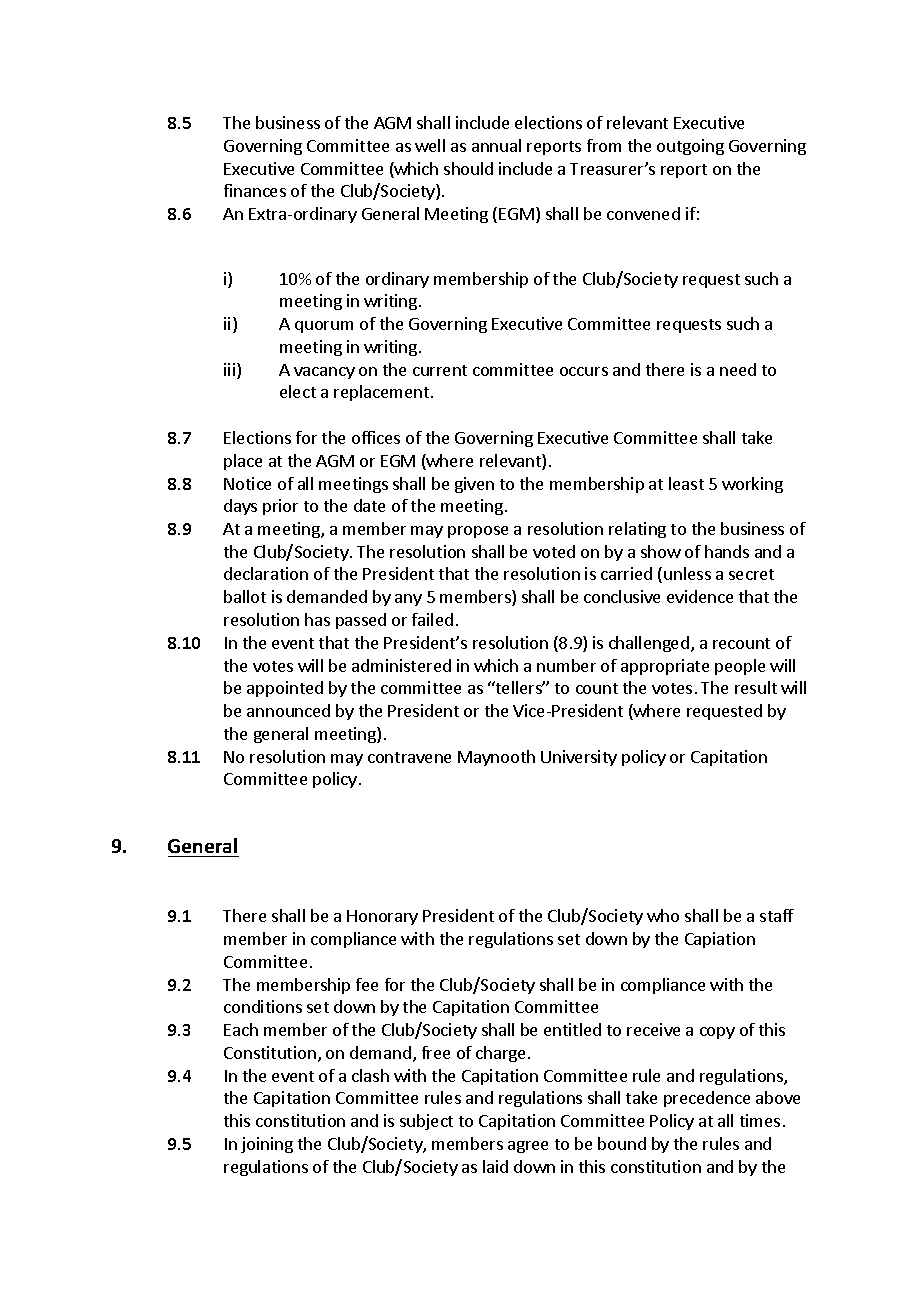 This image has width=924, height=1308. Describe the element at coordinates (255, 190) in the image. I see `finances` at that location.
